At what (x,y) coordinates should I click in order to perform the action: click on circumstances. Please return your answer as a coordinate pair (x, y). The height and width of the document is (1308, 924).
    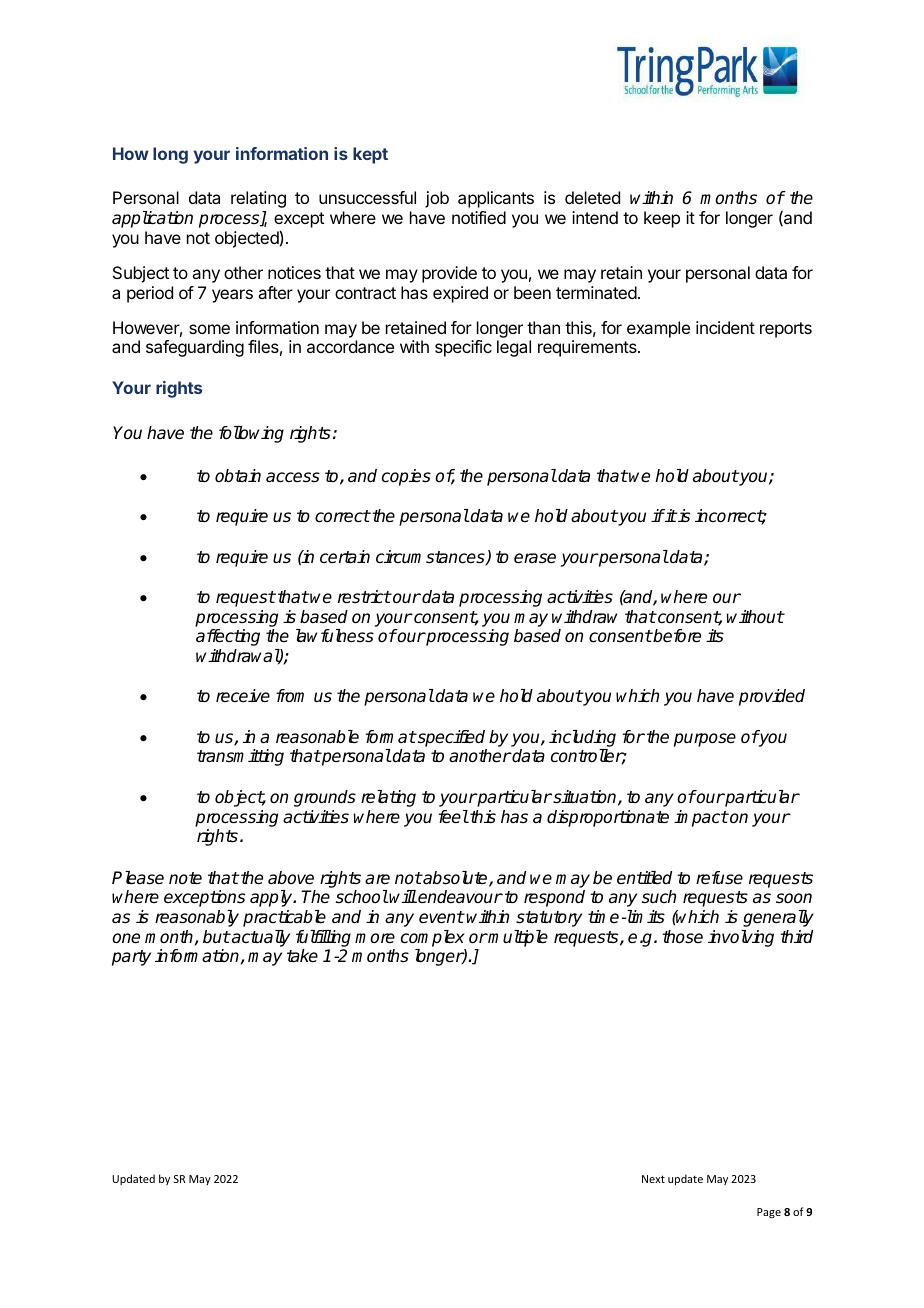
    Looking at the image, I should click on (431, 557).
